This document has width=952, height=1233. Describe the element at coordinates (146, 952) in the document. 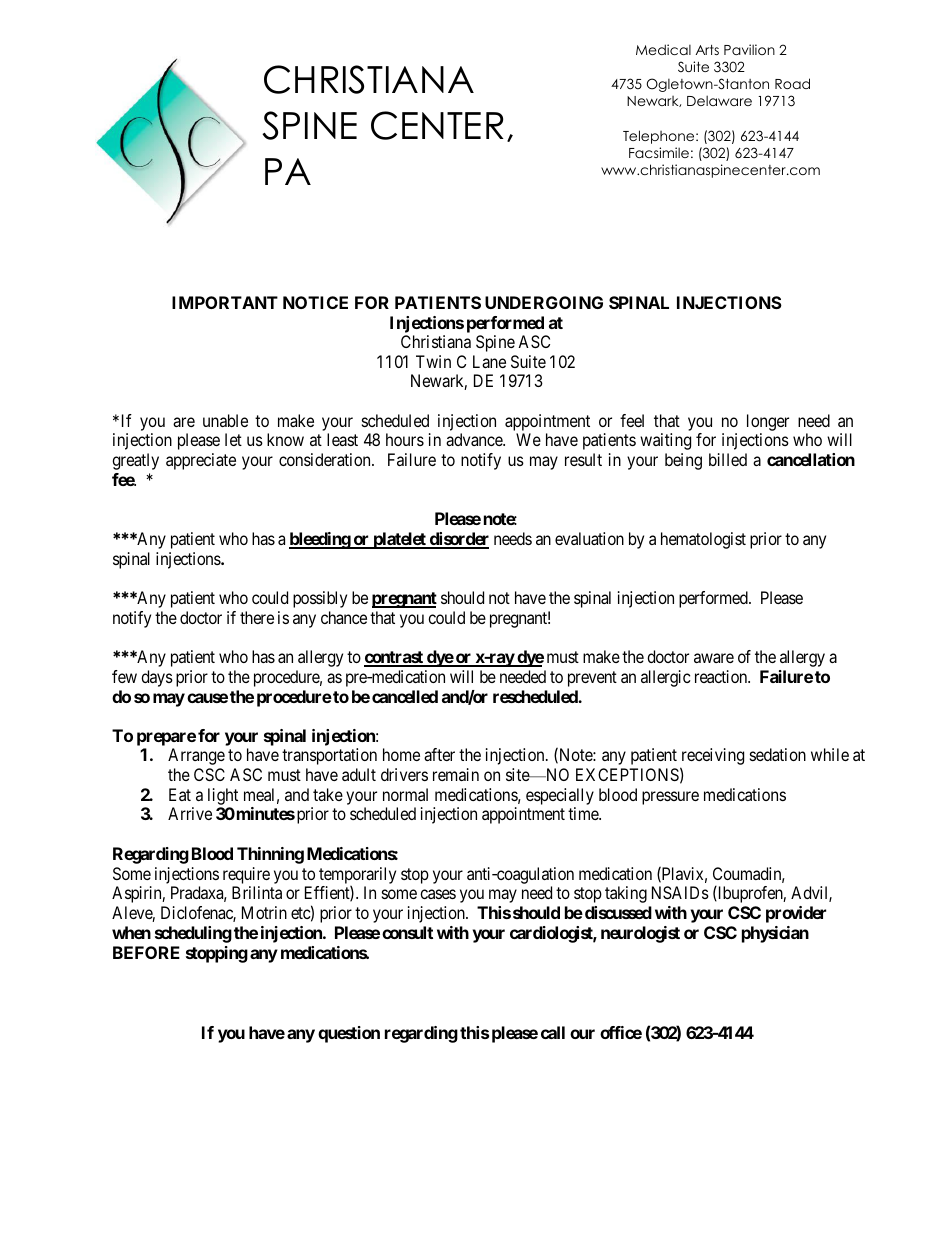

I see `BEFORE` at that location.
